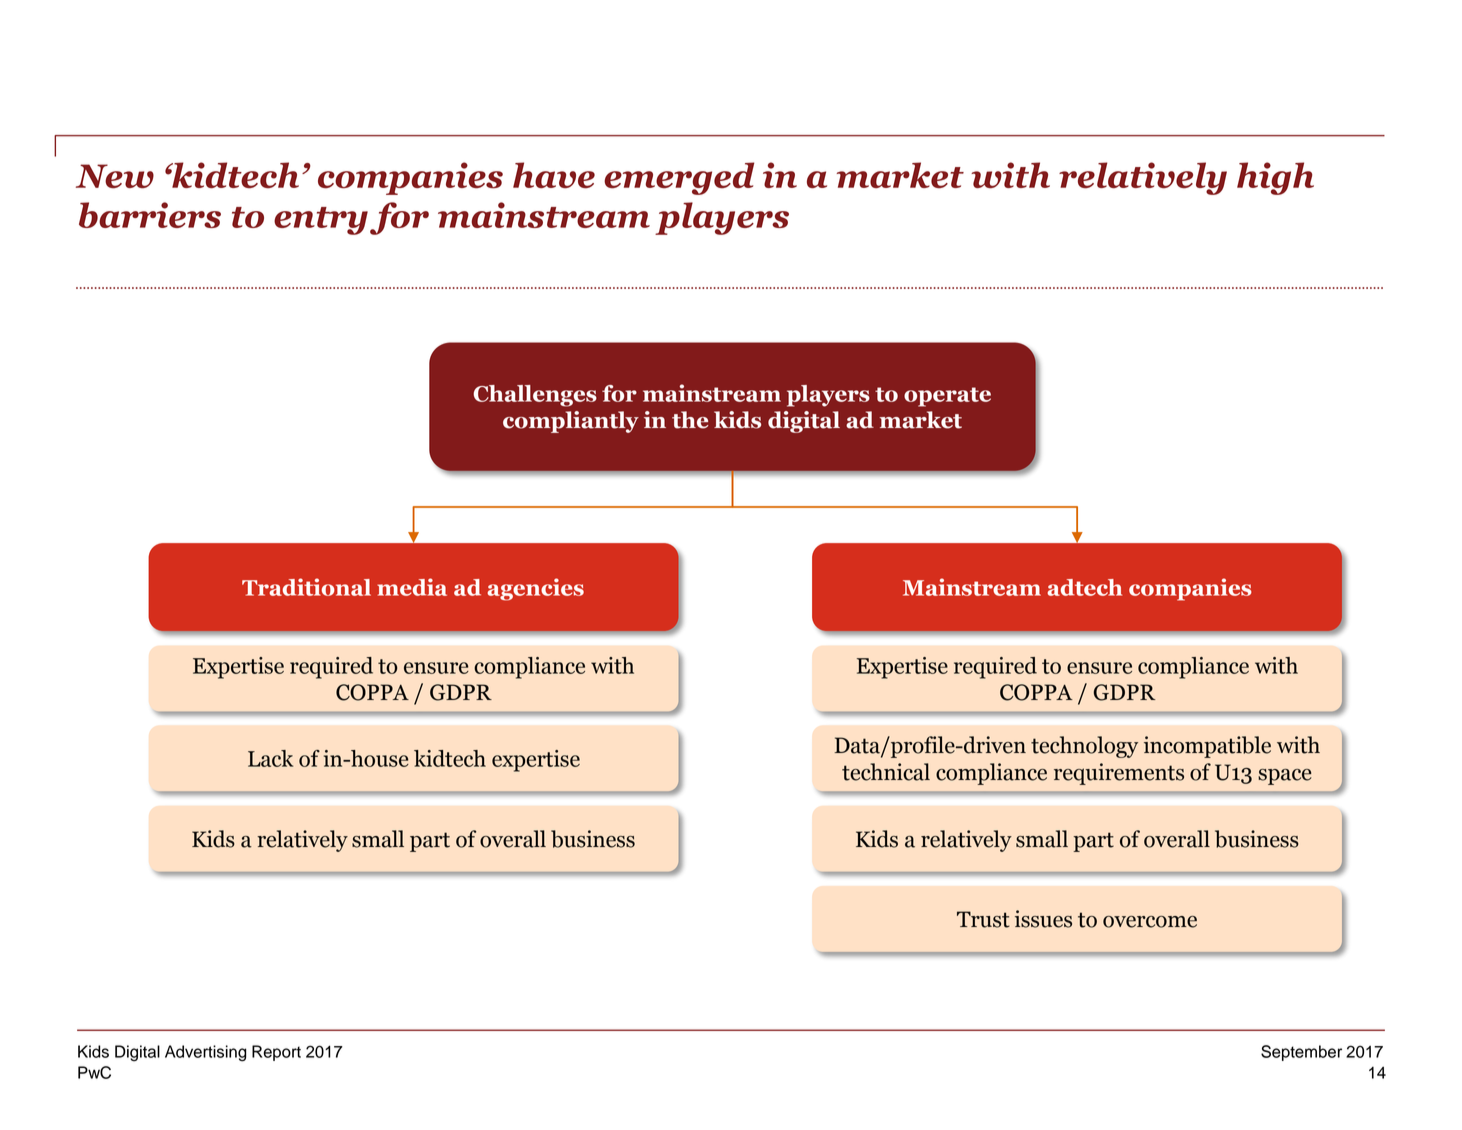  I want to click on emerged, so click(679, 178).
